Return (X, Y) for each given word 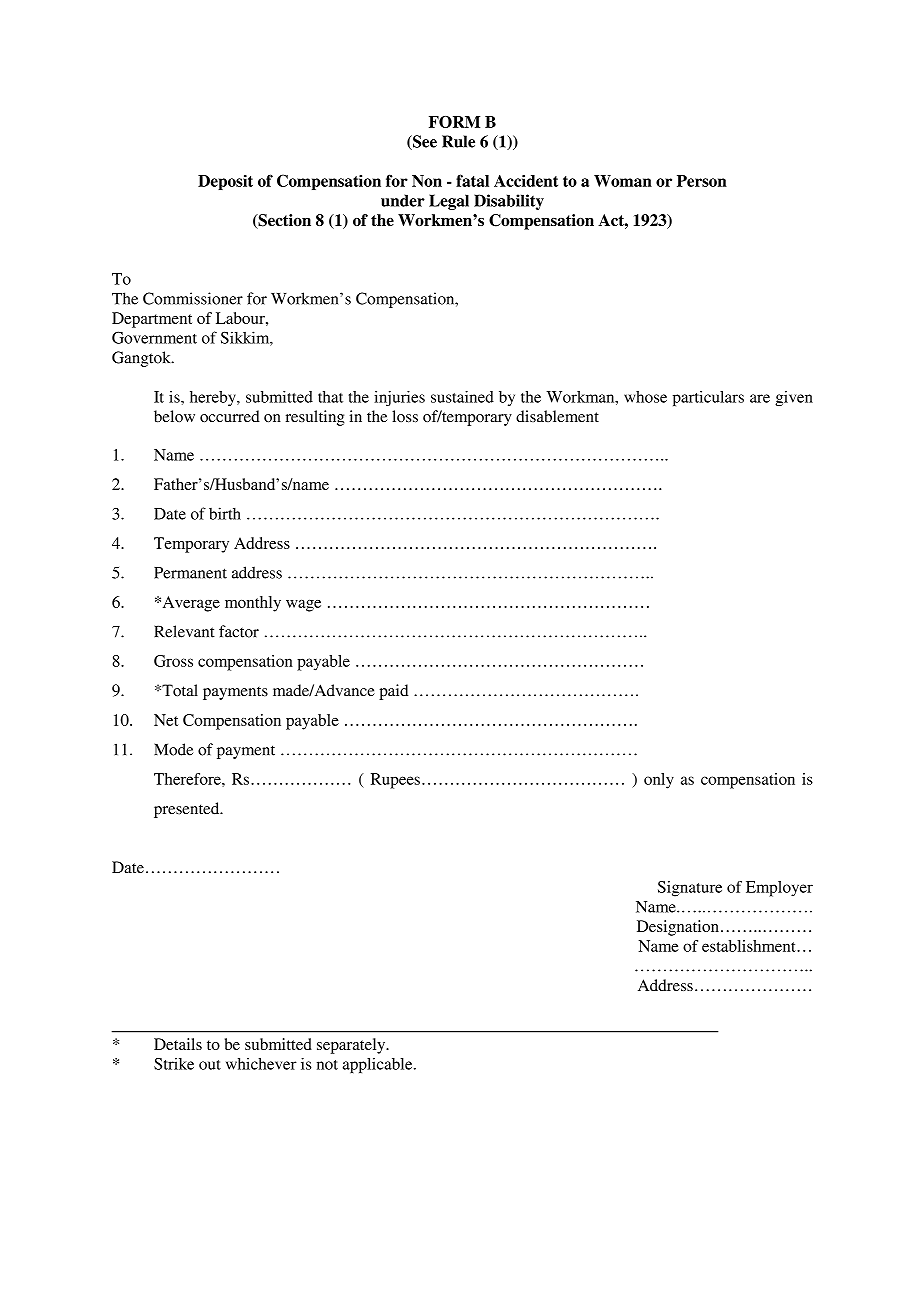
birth (225, 513)
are (760, 398)
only (659, 781)
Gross (173, 661)
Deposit (225, 182)
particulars (708, 398)
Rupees (395, 781)
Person (702, 181)
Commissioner (193, 298)
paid (393, 692)
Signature (690, 889)
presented (188, 810)
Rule (458, 141)
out (210, 1065)
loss (405, 416)
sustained (462, 397)
